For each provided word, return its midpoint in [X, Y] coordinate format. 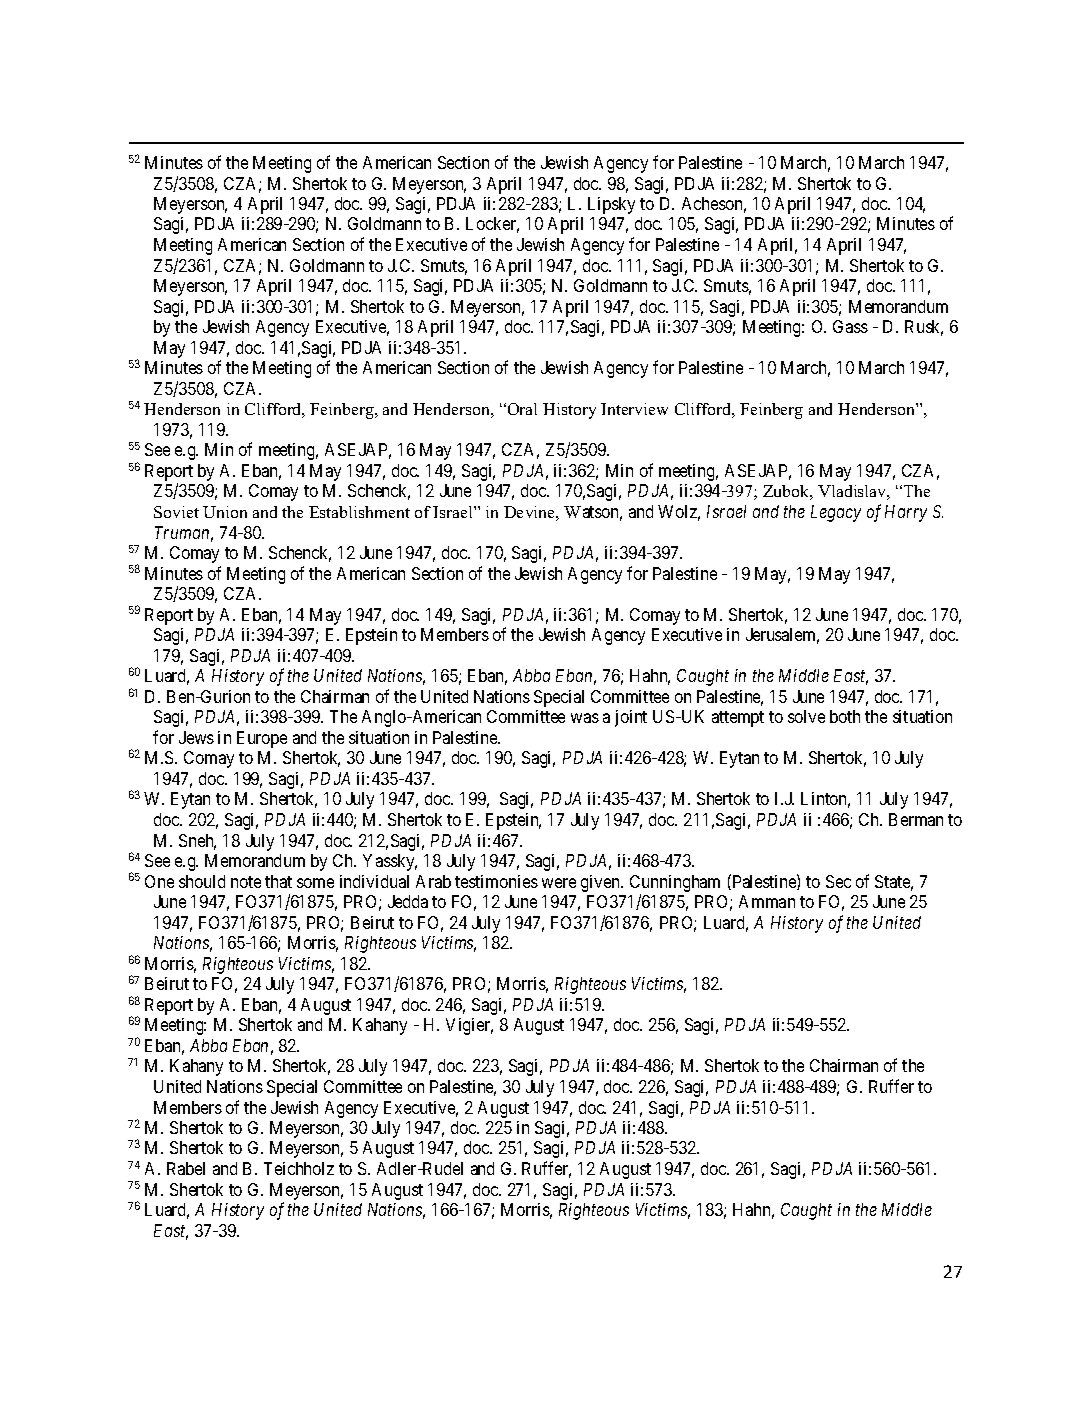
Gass [850, 326]
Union [225, 512]
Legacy [836, 513]
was [585, 718]
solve [806, 716]
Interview [634, 409]
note [246, 882]
